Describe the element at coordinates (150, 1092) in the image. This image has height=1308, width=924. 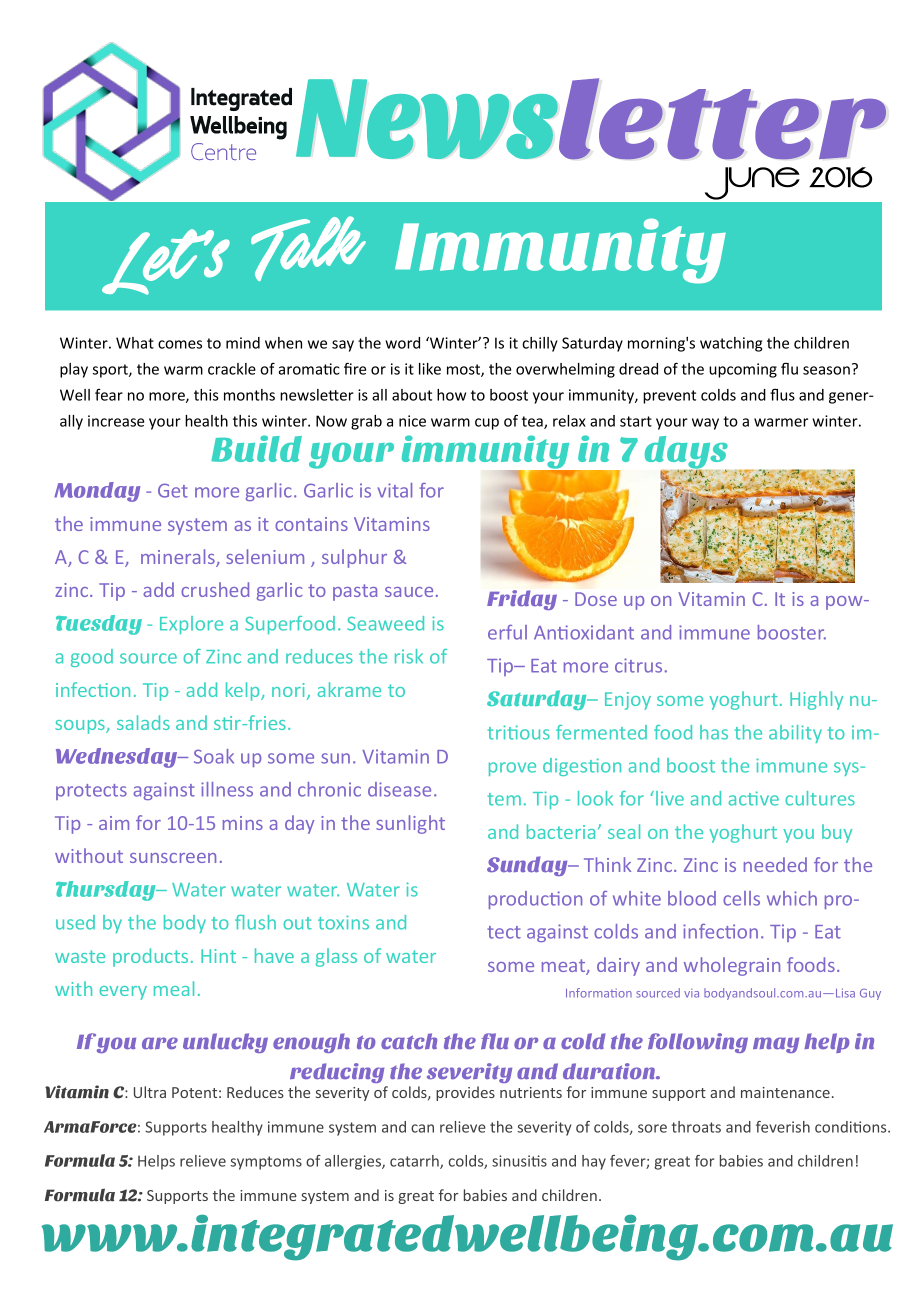
I see `Ultra` at that location.
